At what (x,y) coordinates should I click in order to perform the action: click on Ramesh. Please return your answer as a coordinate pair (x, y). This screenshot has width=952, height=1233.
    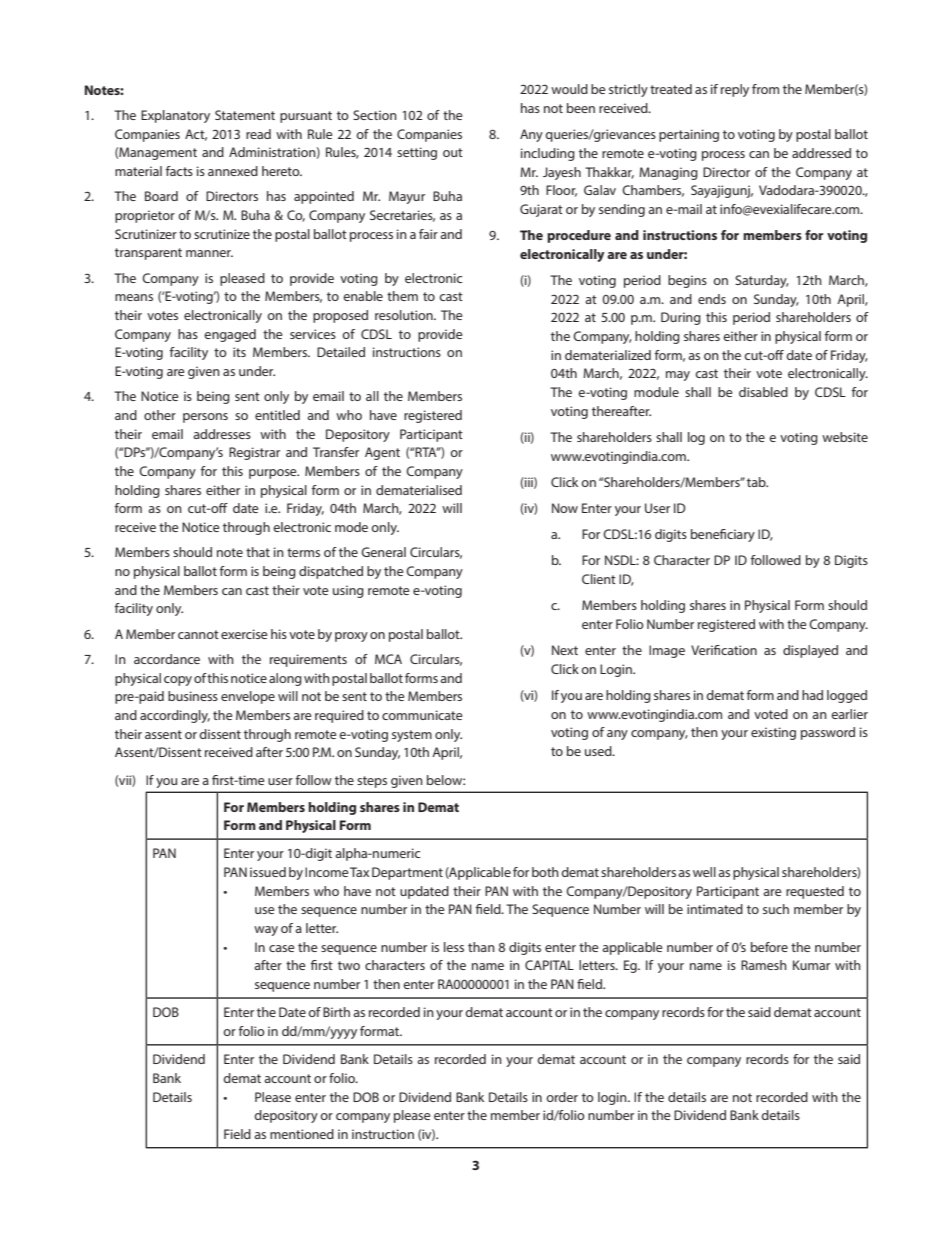
    Looking at the image, I should click on (764, 965).
